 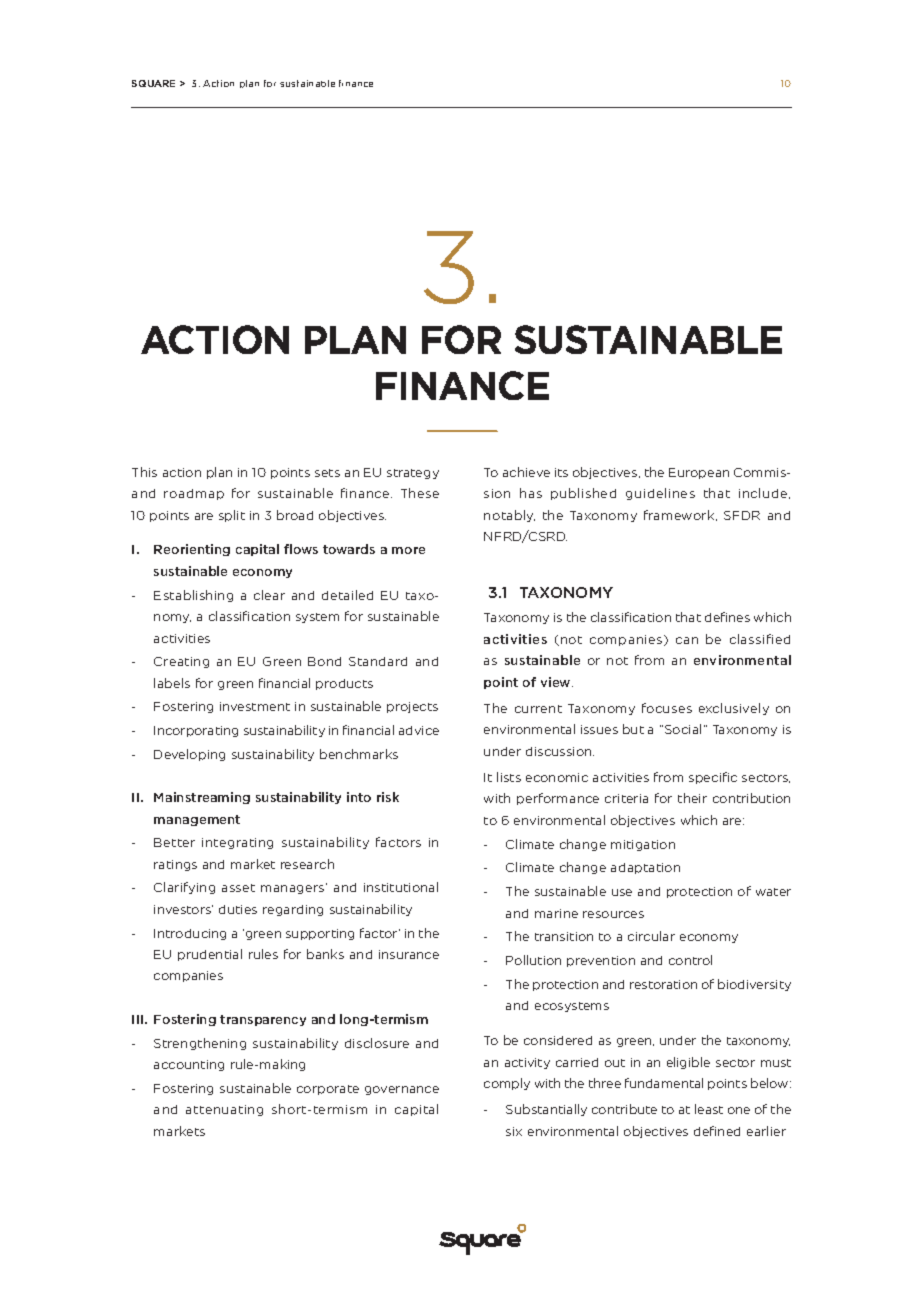 What do you see at coordinates (420, 493) in the document?
I see `These` at bounding box center [420, 493].
